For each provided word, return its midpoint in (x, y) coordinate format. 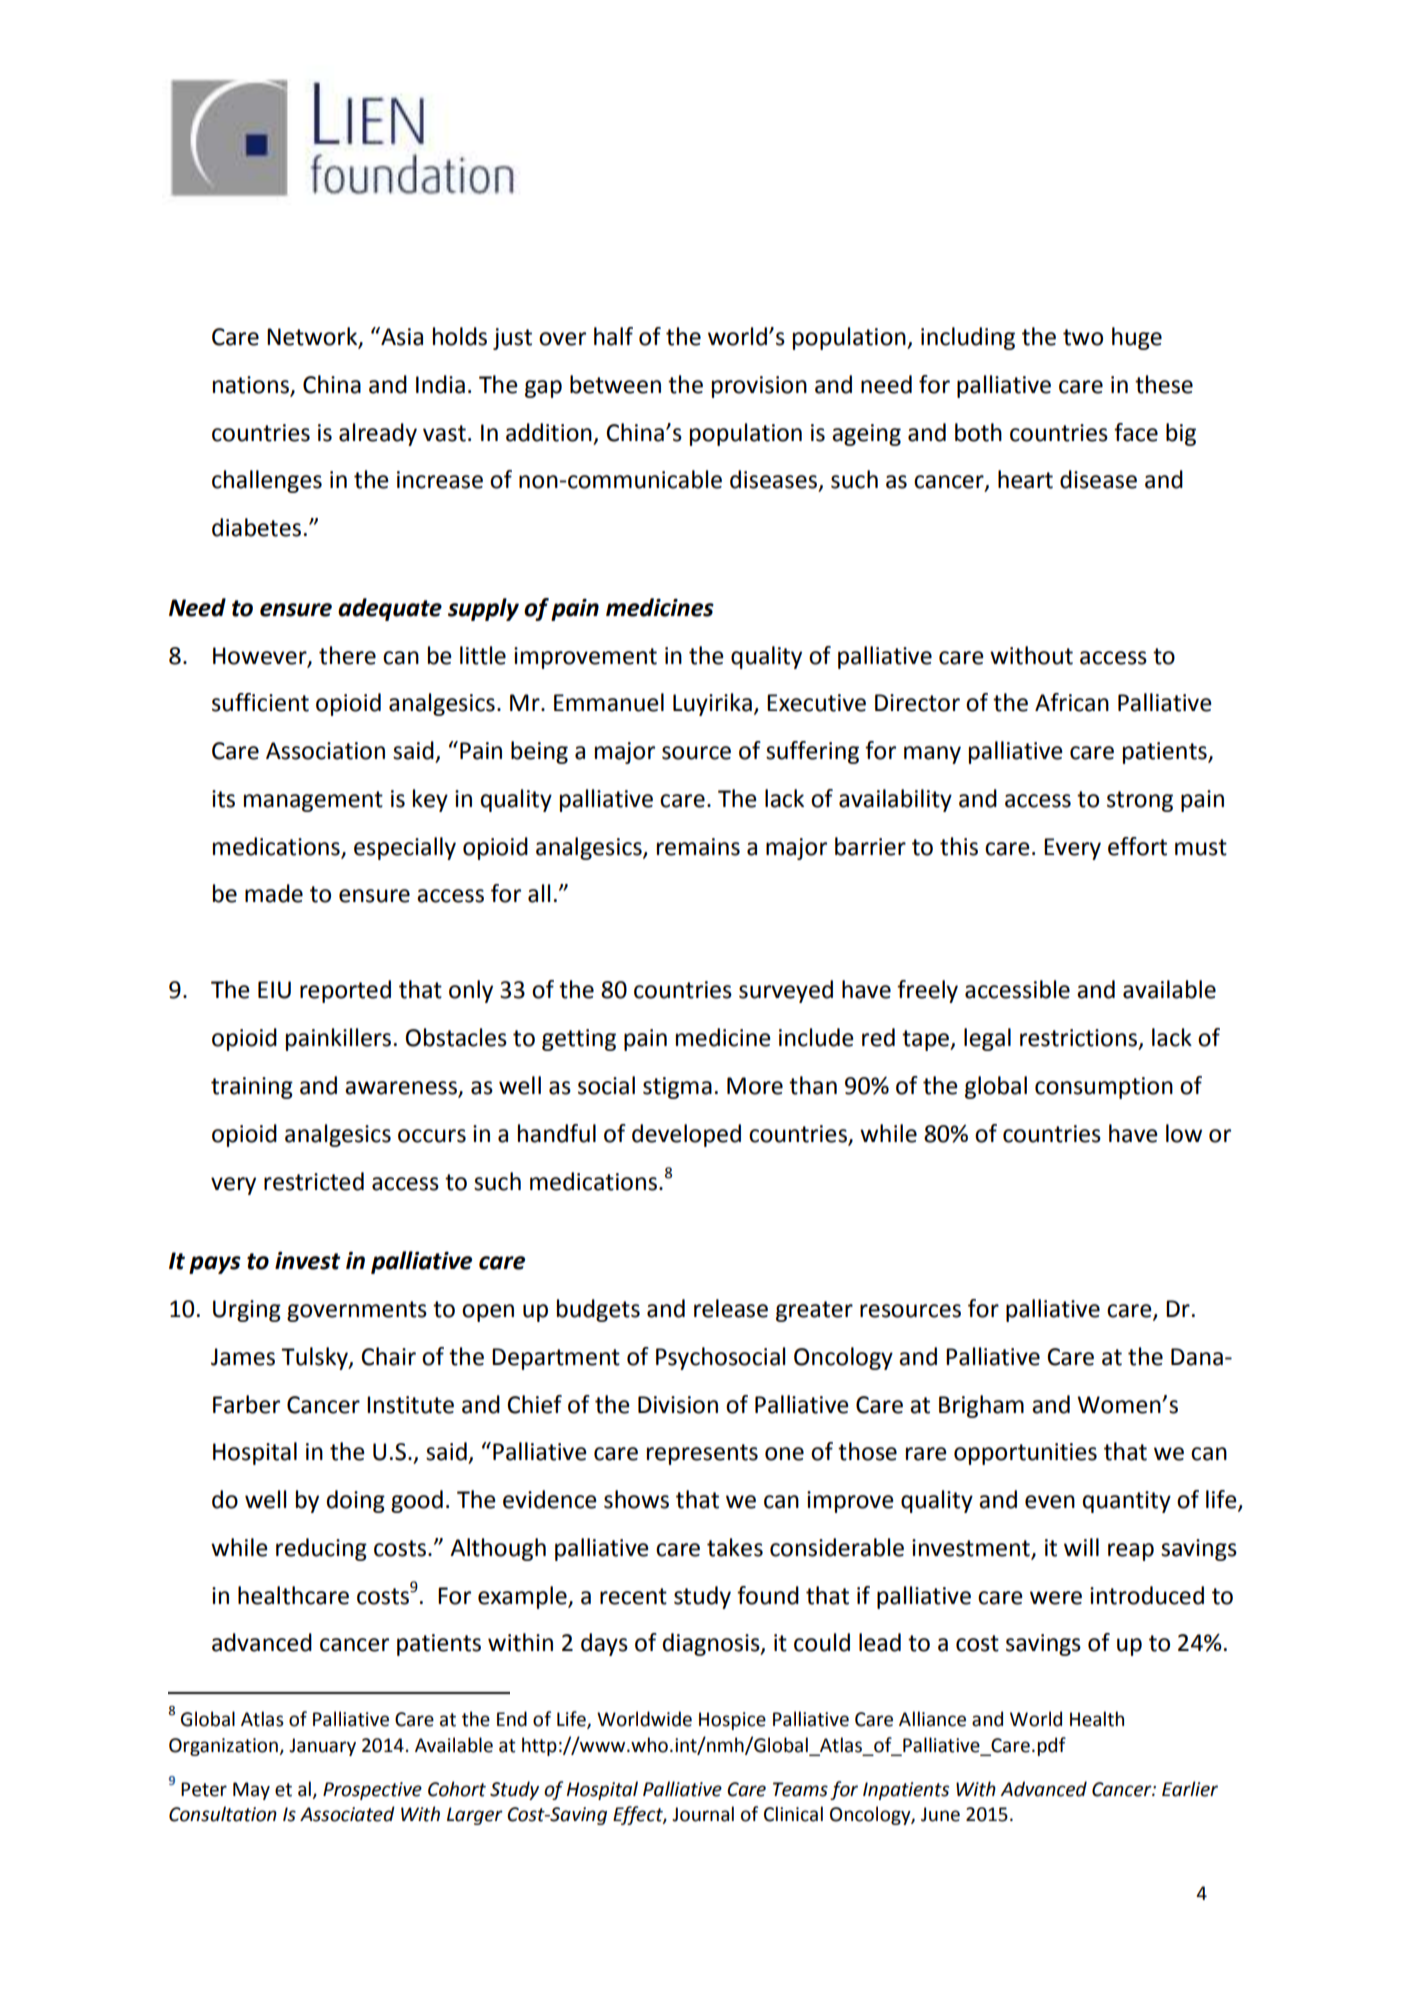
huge (1137, 338)
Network (313, 337)
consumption (1104, 1088)
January (322, 1747)
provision (759, 387)
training (252, 1088)
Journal (703, 1814)
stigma (677, 1088)
